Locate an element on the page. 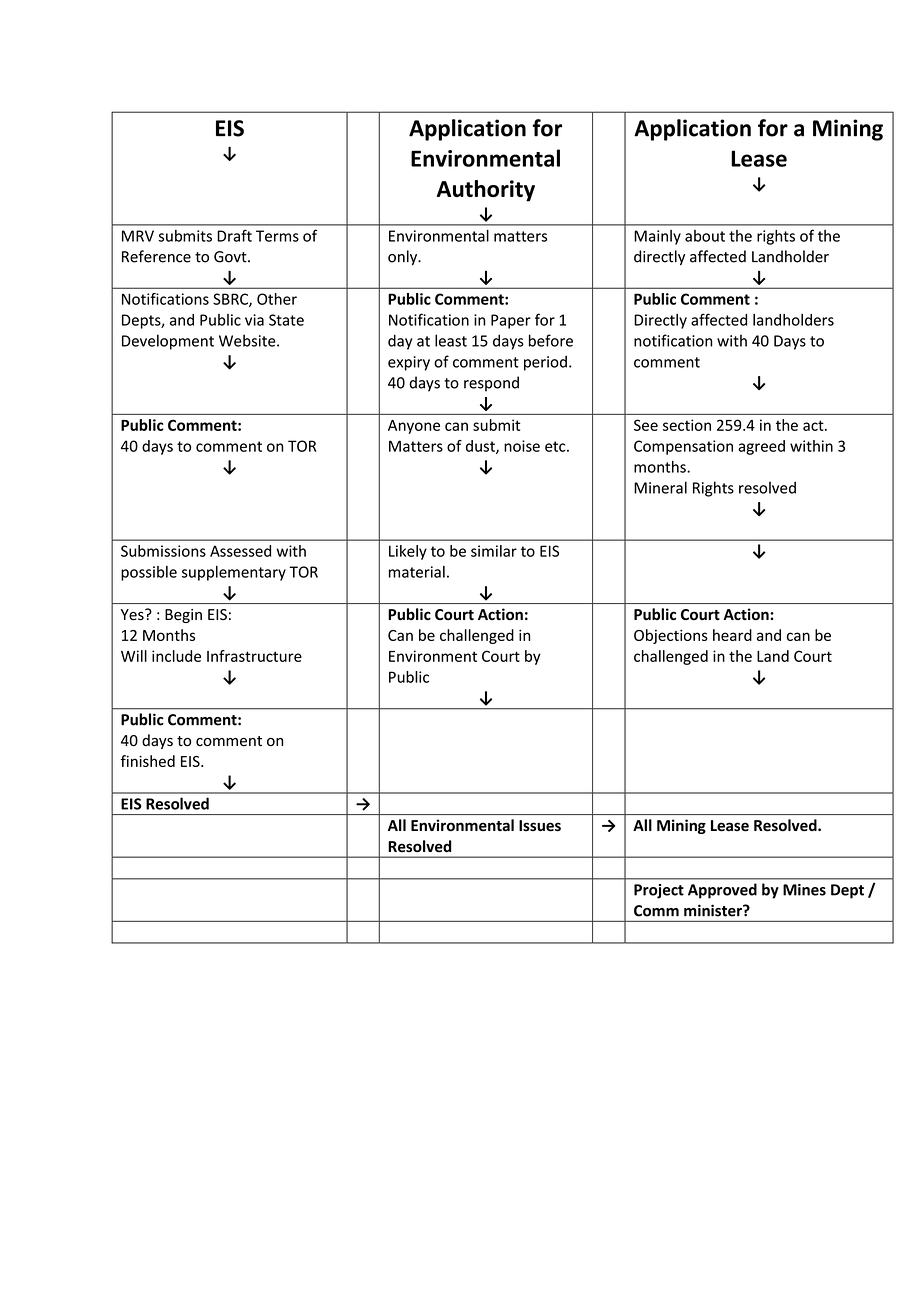 The image size is (924, 1308). Mineral is located at coordinates (660, 487).
